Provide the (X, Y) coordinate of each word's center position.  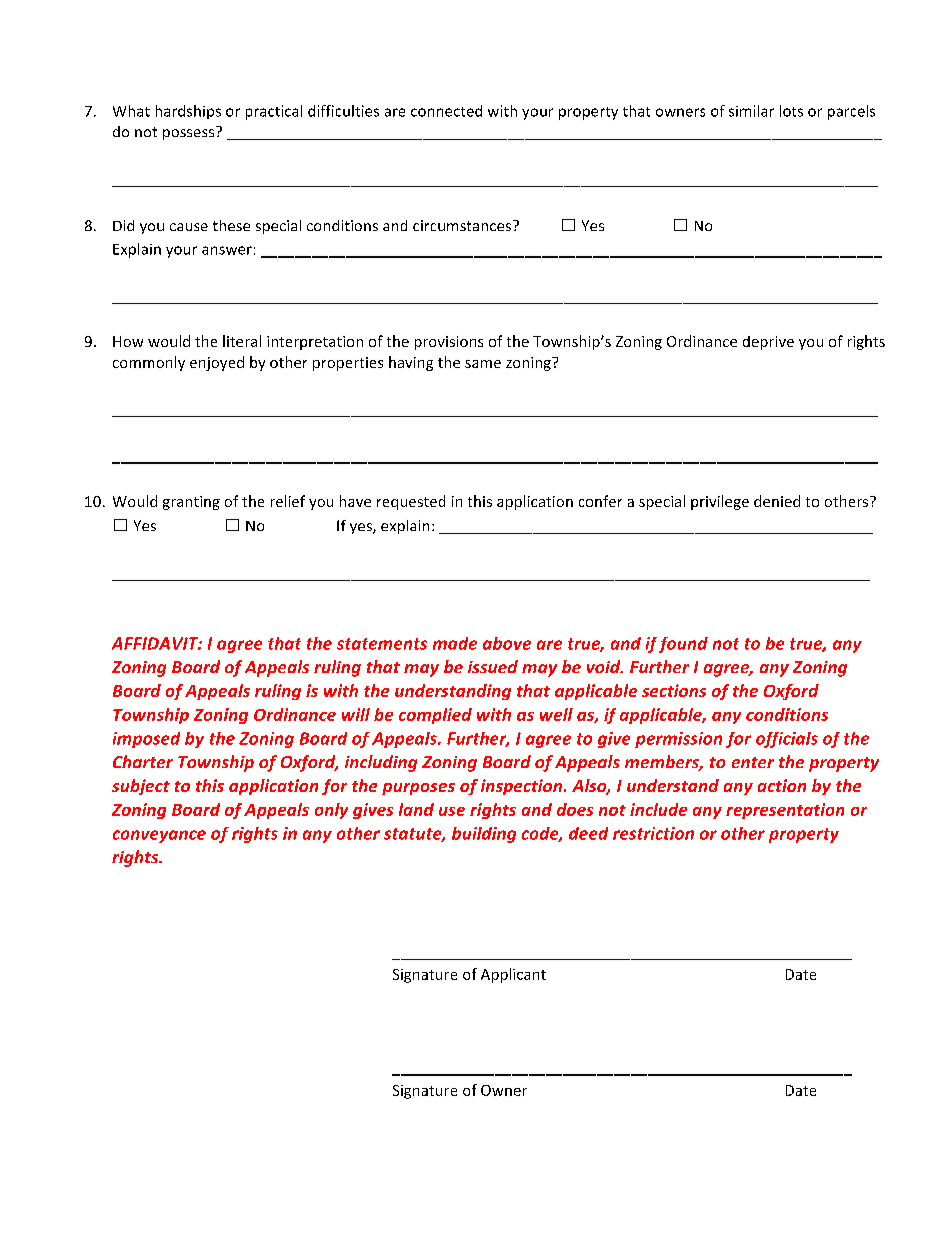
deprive (768, 343)
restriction (653, 833)
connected (446, 111)
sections (674, 690)
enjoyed (217, 363)
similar (751, 111)
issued (493, 666)
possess (188, 134)
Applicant (513, 975)
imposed (146, 740)
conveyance (159, 836)
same (483, 364)
